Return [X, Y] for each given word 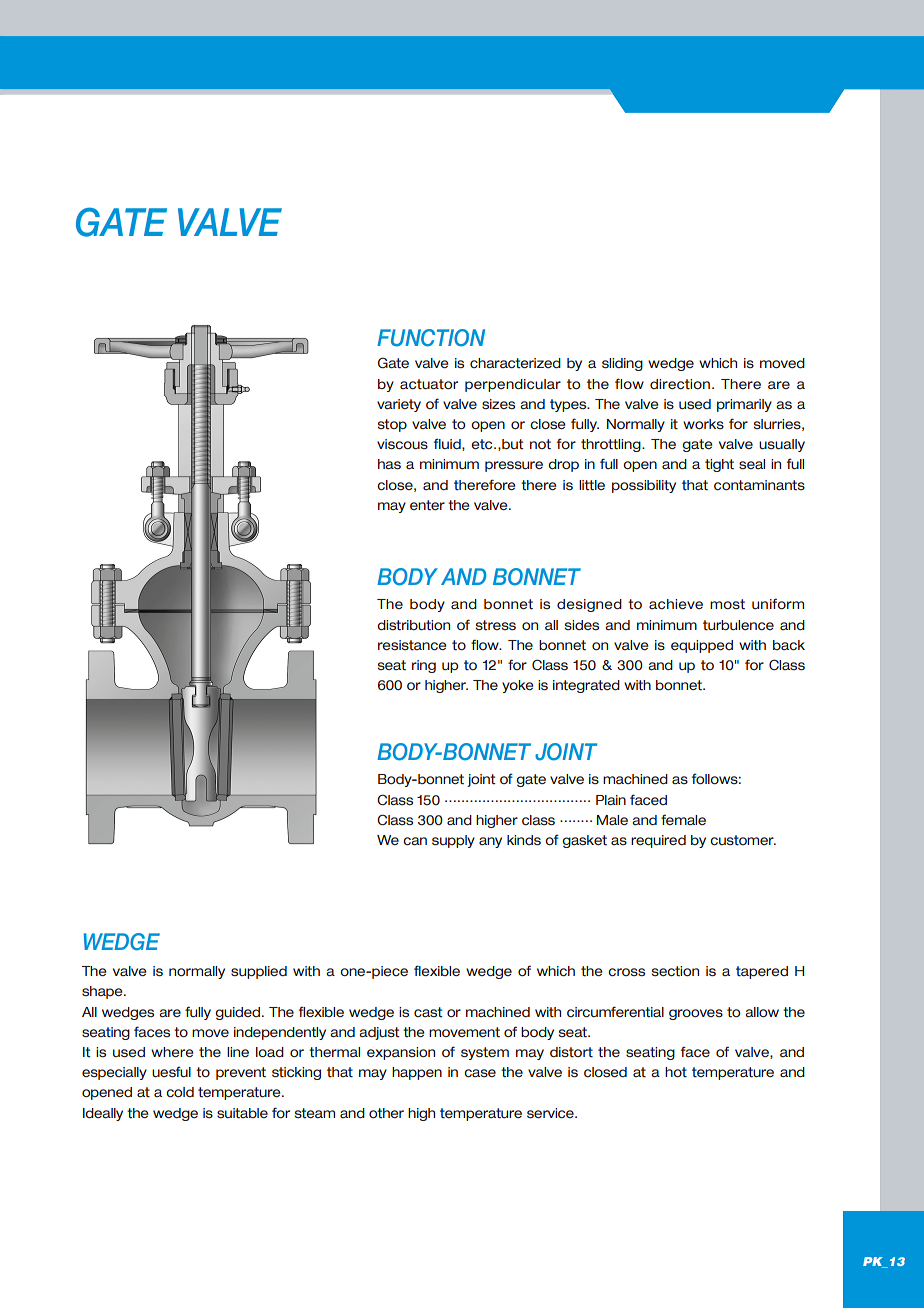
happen [417, 1073]
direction [680, 384]
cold [180, 1092]
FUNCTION [431, 338]
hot [676, 1072]
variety [399, 405]
